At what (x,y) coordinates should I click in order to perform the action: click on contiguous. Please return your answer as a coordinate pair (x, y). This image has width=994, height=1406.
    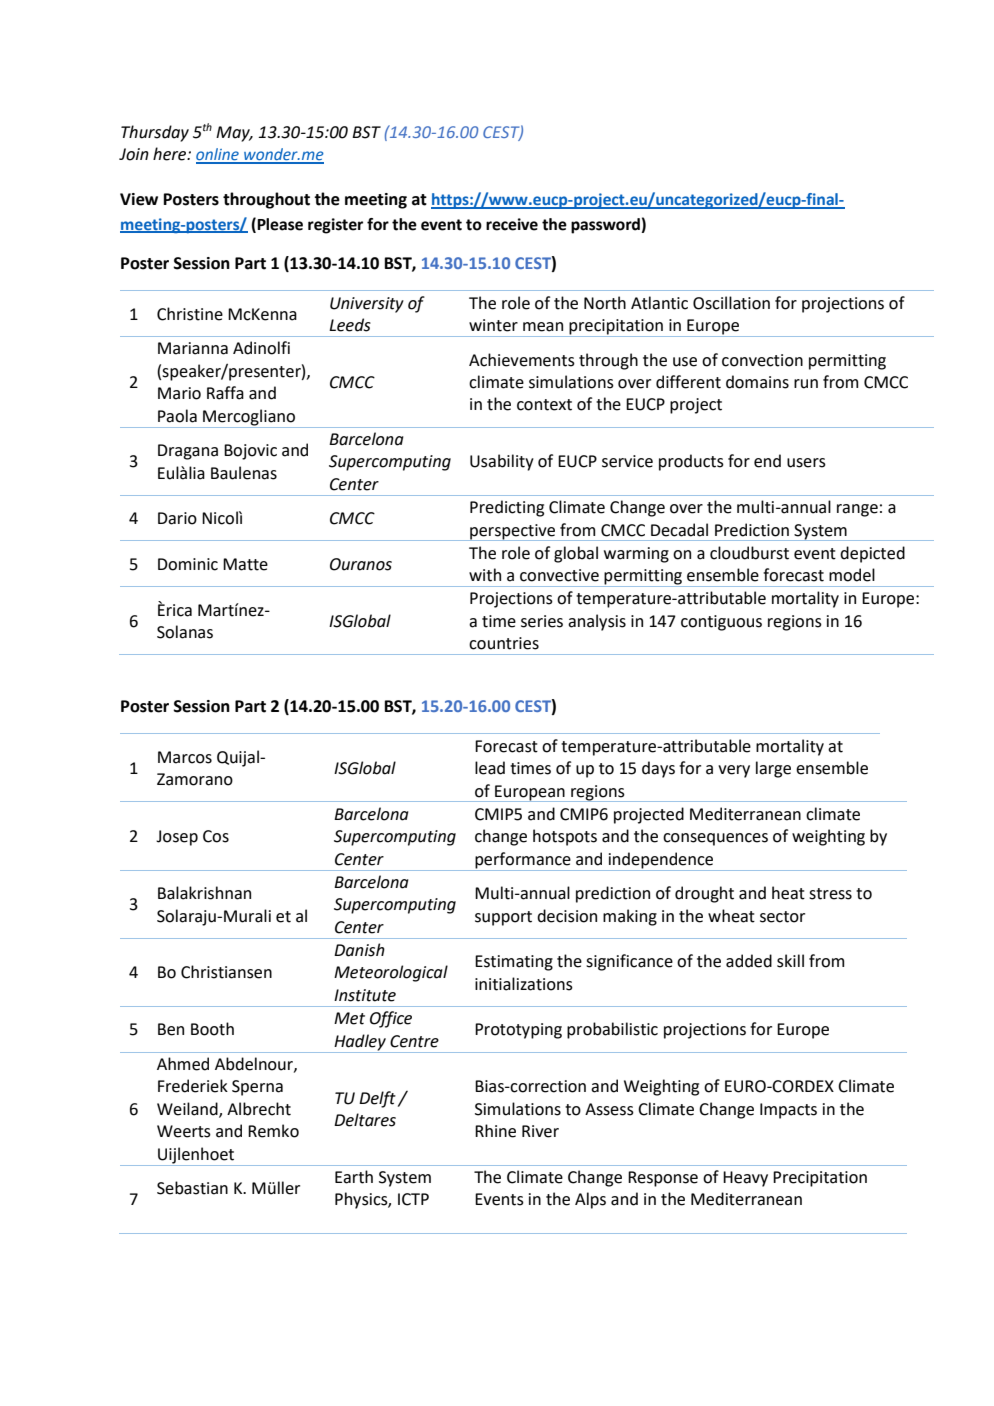
    Looking at the image, I should click on (721, 623).
